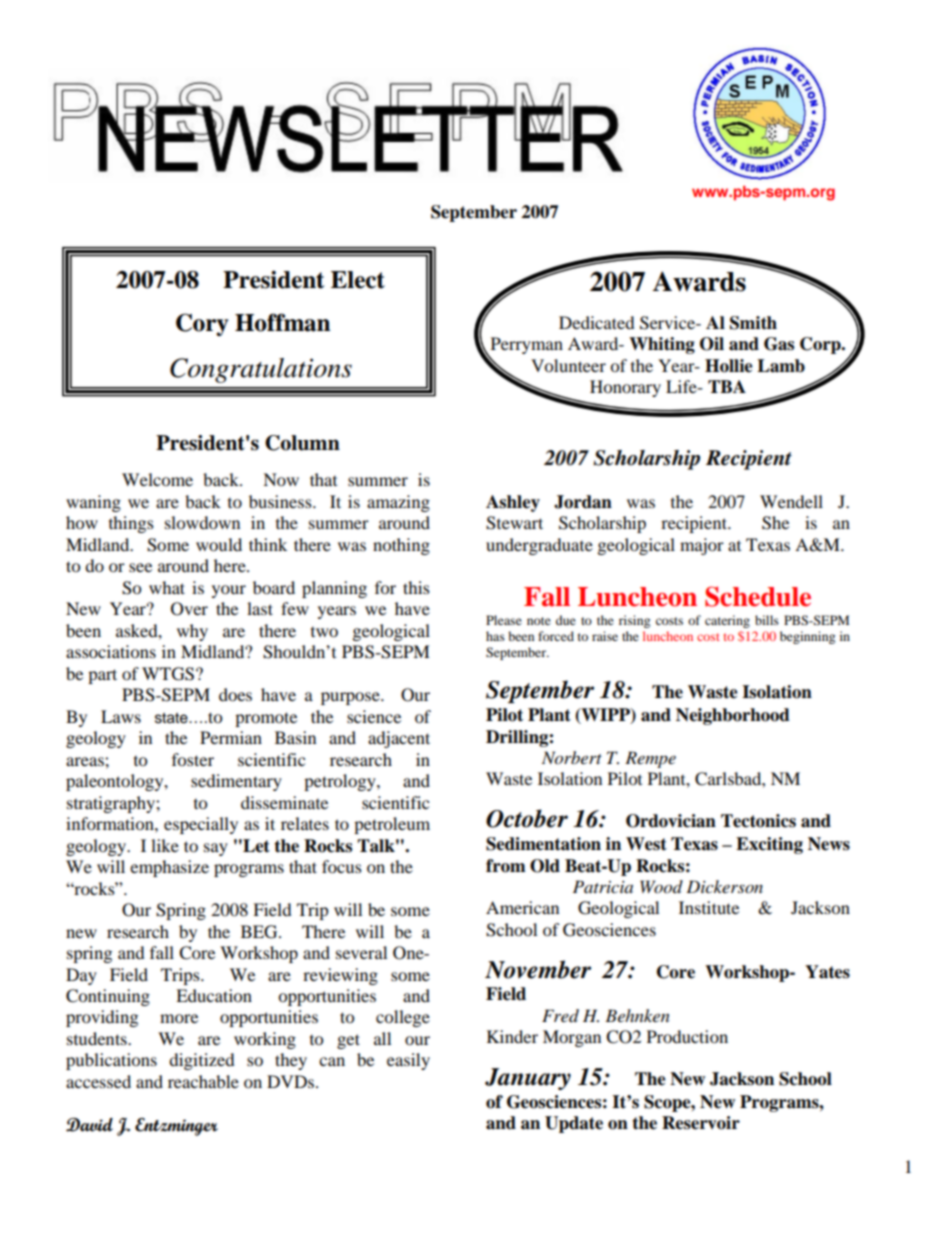 The image size is (952, 1233). What do you see at coordinates (203, 1081) in the page?
I see `reachable` at bounding box center [203, 1081].
